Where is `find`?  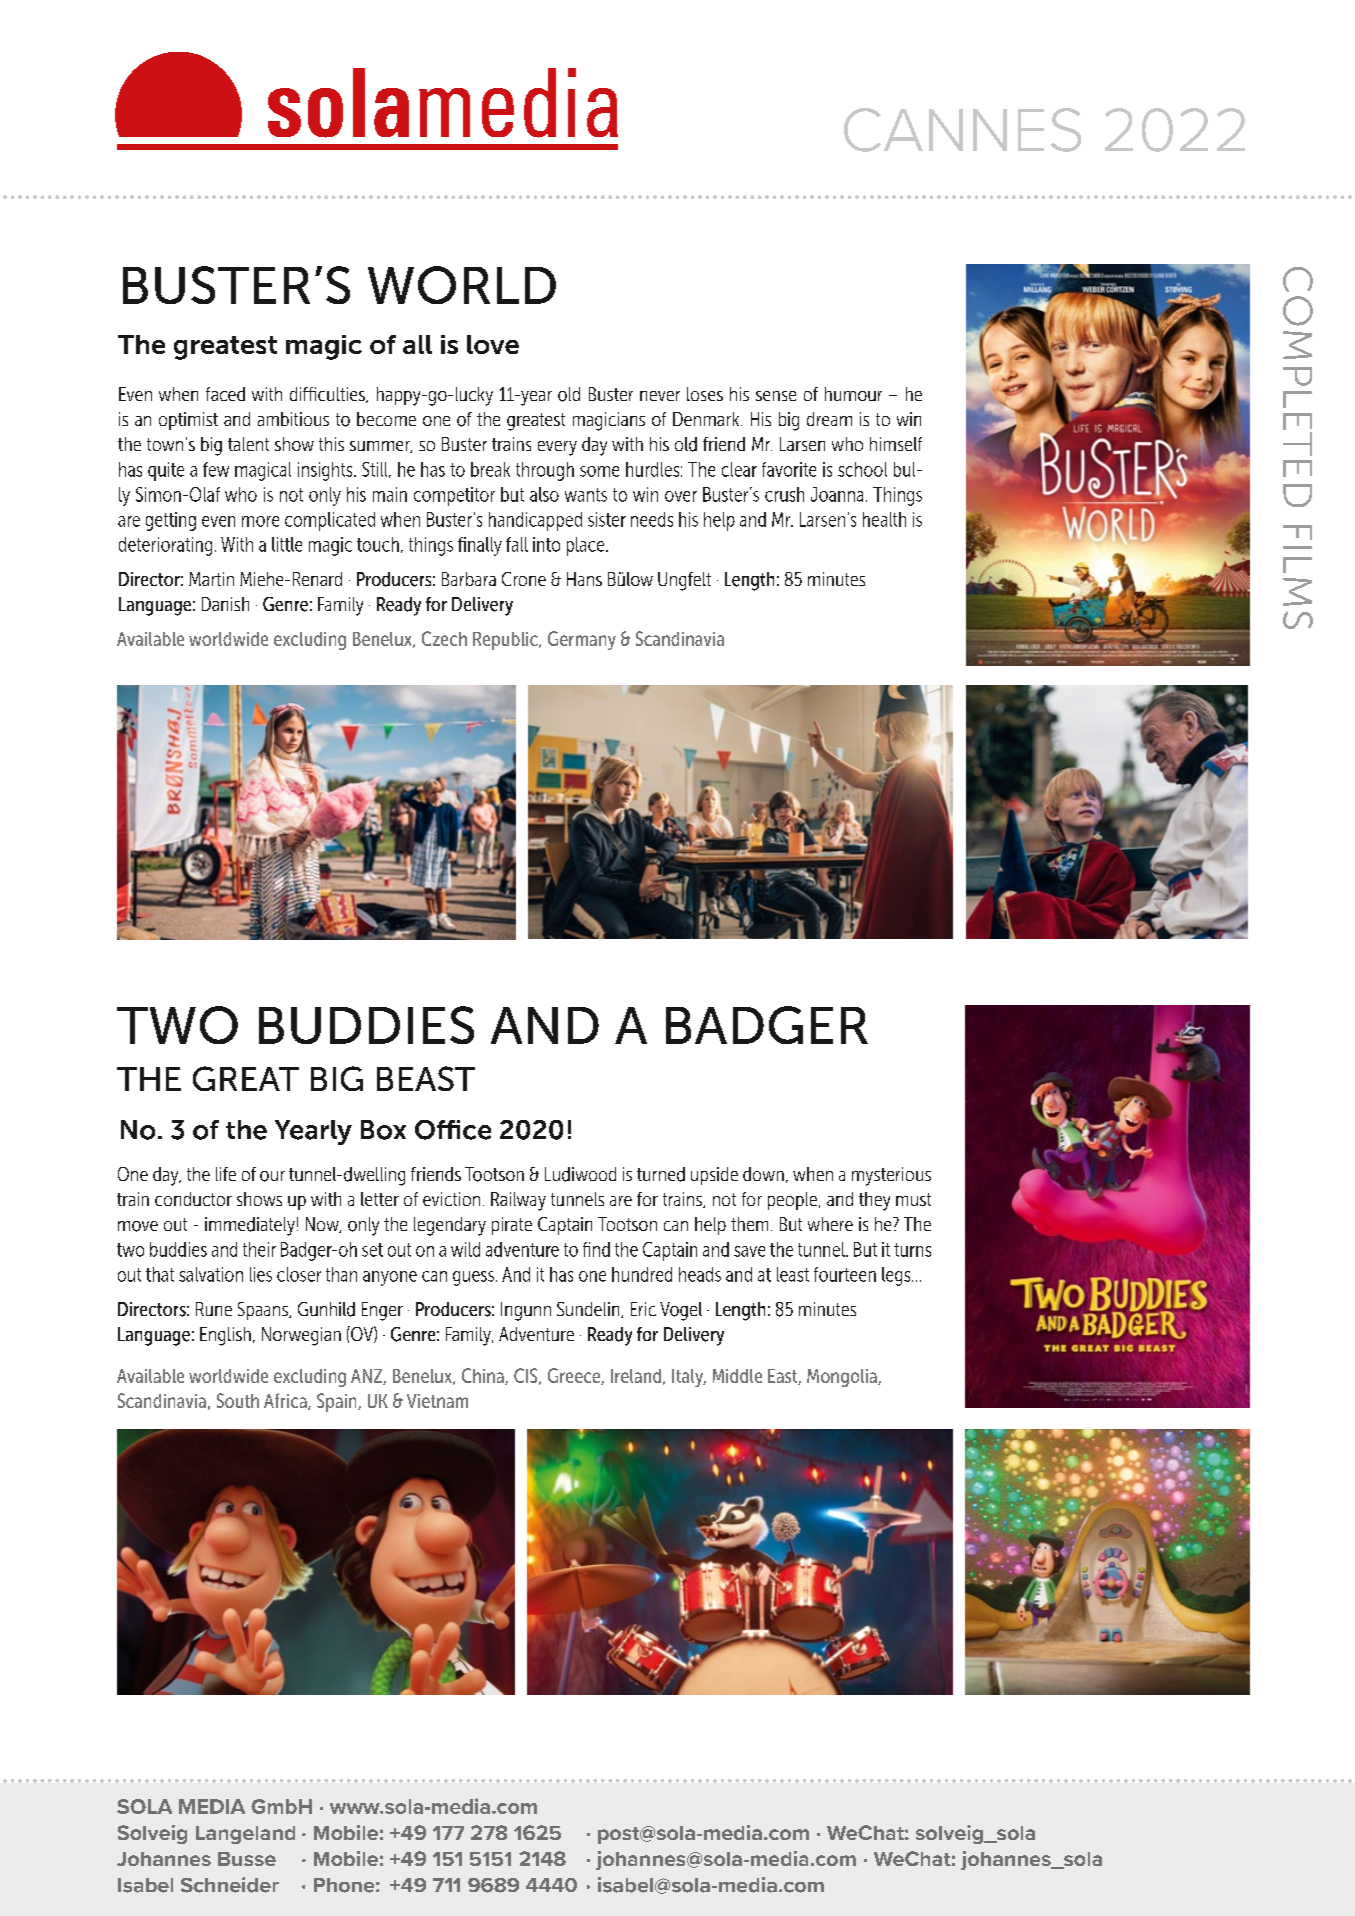
find is located at coordinates (596, 1249).
